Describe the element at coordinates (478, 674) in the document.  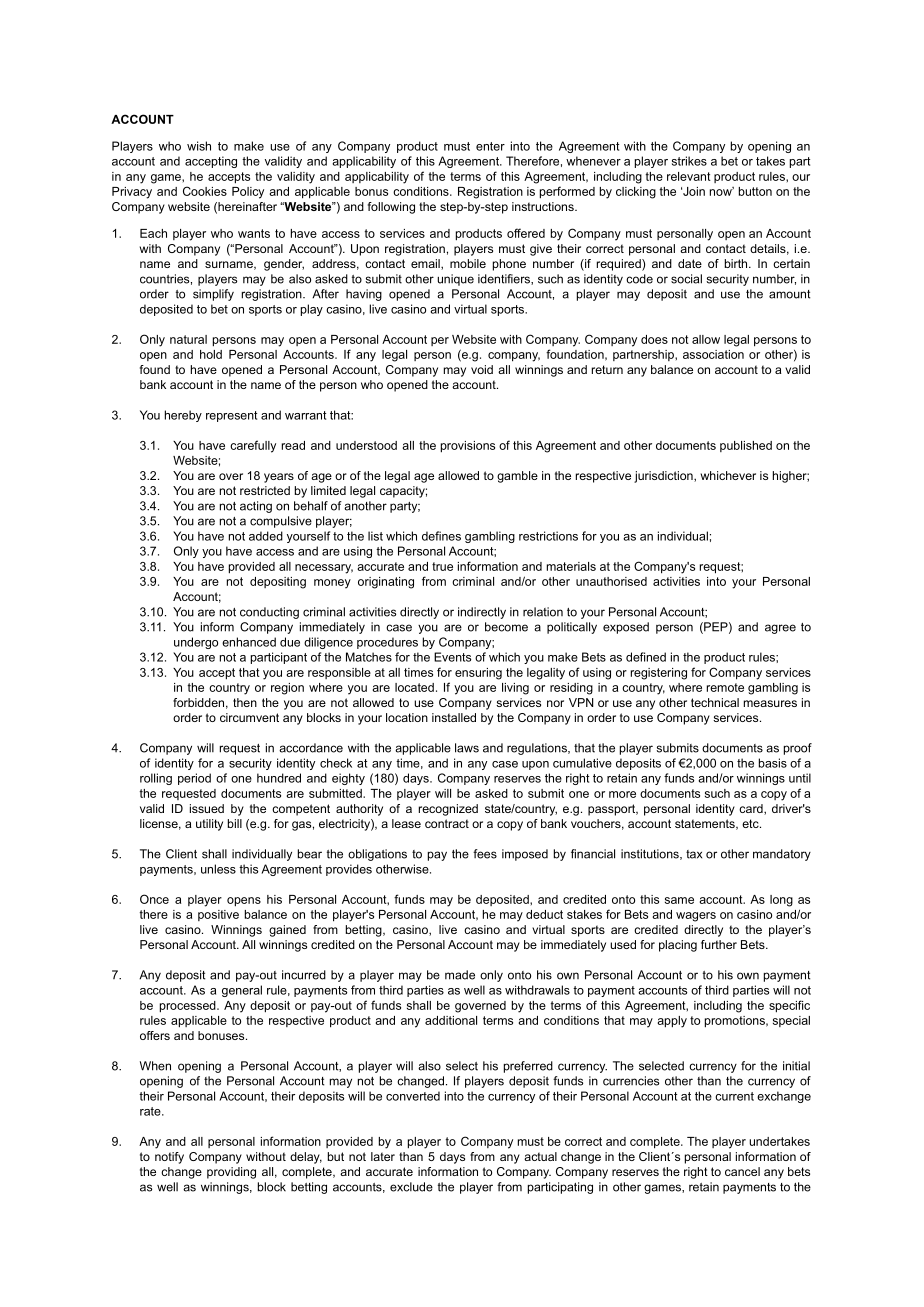
I see `ensuring` at that location.
